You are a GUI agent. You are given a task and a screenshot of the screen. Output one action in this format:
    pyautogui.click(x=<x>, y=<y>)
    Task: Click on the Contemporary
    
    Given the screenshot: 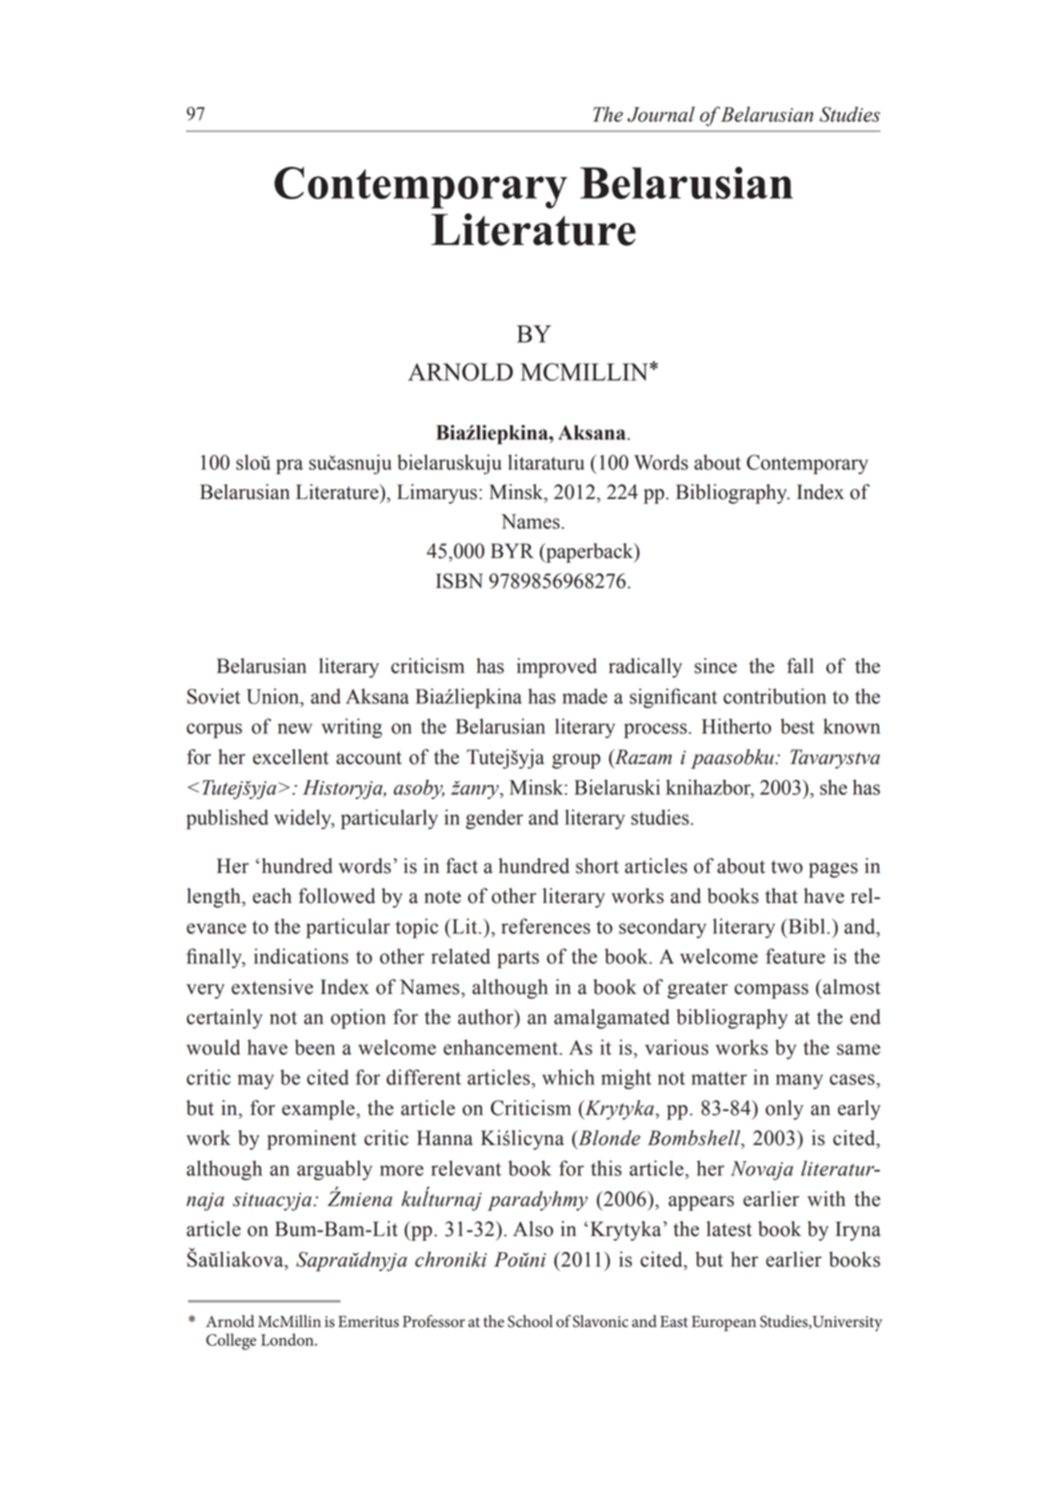 What is the action you would take?
    pyautogui.click(x=421, y=188)
